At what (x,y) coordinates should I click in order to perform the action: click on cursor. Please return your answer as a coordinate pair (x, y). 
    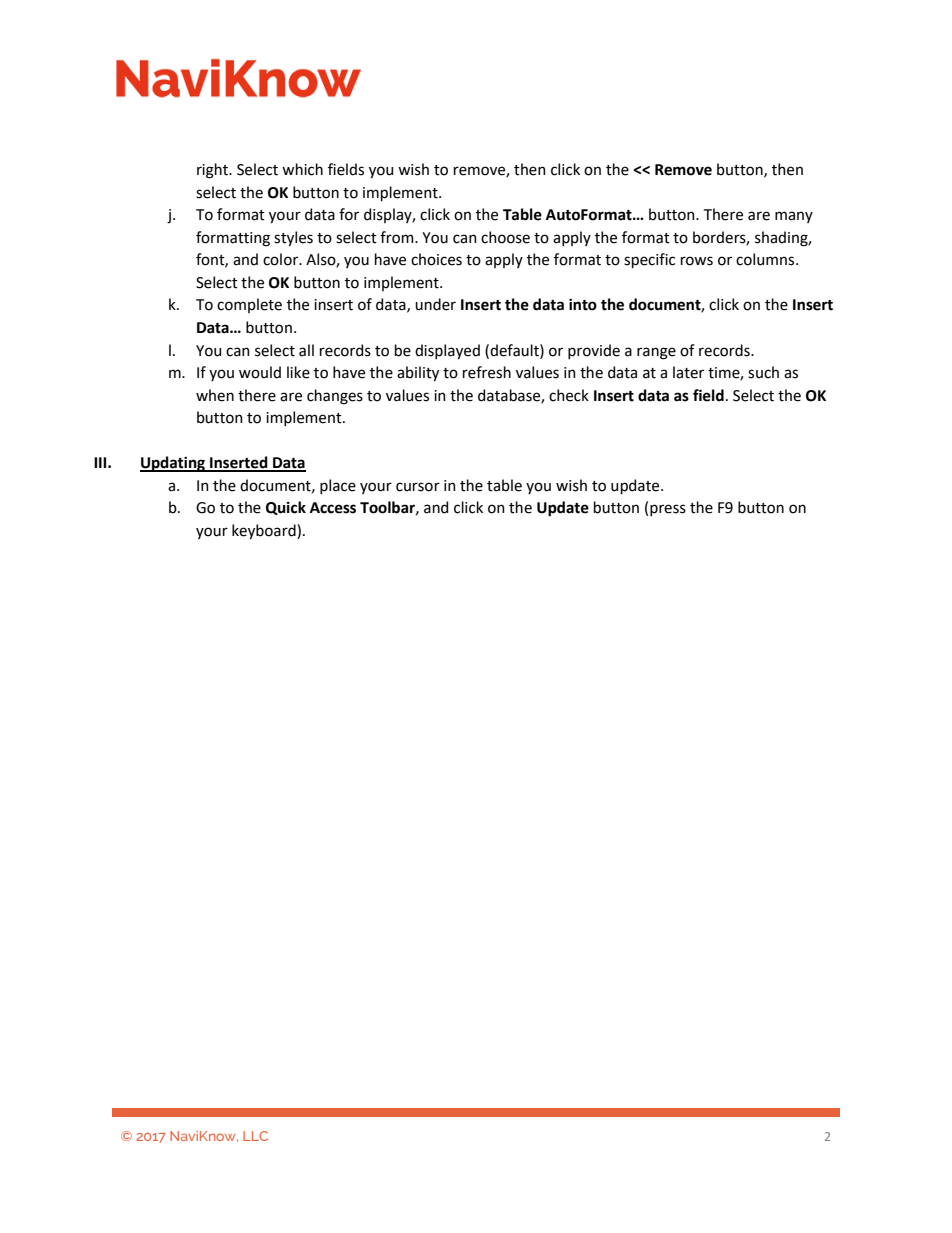
    Looking at the image, I should click on (418, 487).
